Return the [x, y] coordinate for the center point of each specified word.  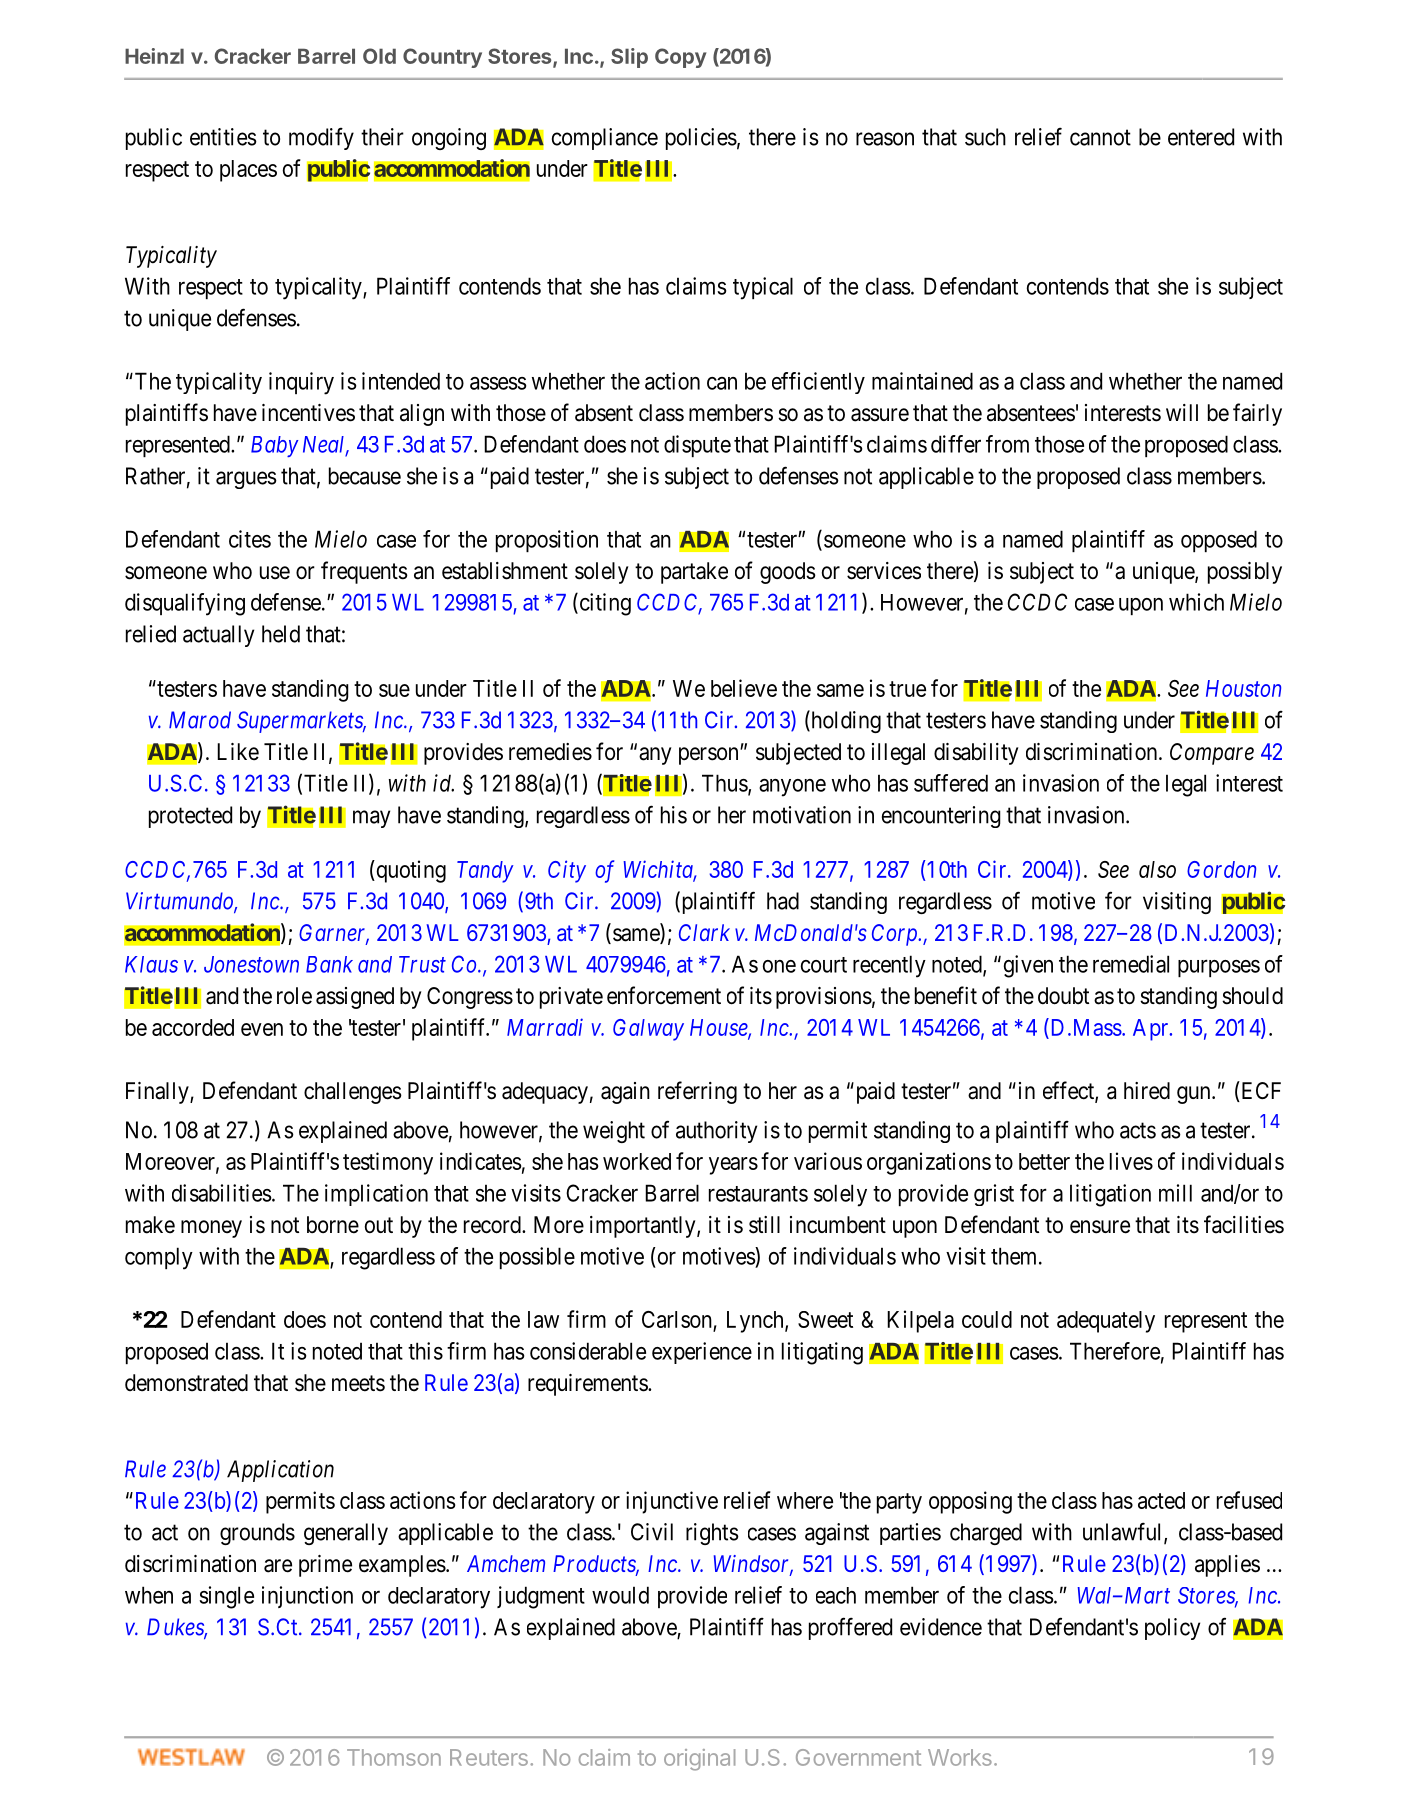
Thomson [394, 1757]
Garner [334, 934]
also [1157, 869]
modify [321, 139]
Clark [704, 932]
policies [701, 139]
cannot [1100, 137]
